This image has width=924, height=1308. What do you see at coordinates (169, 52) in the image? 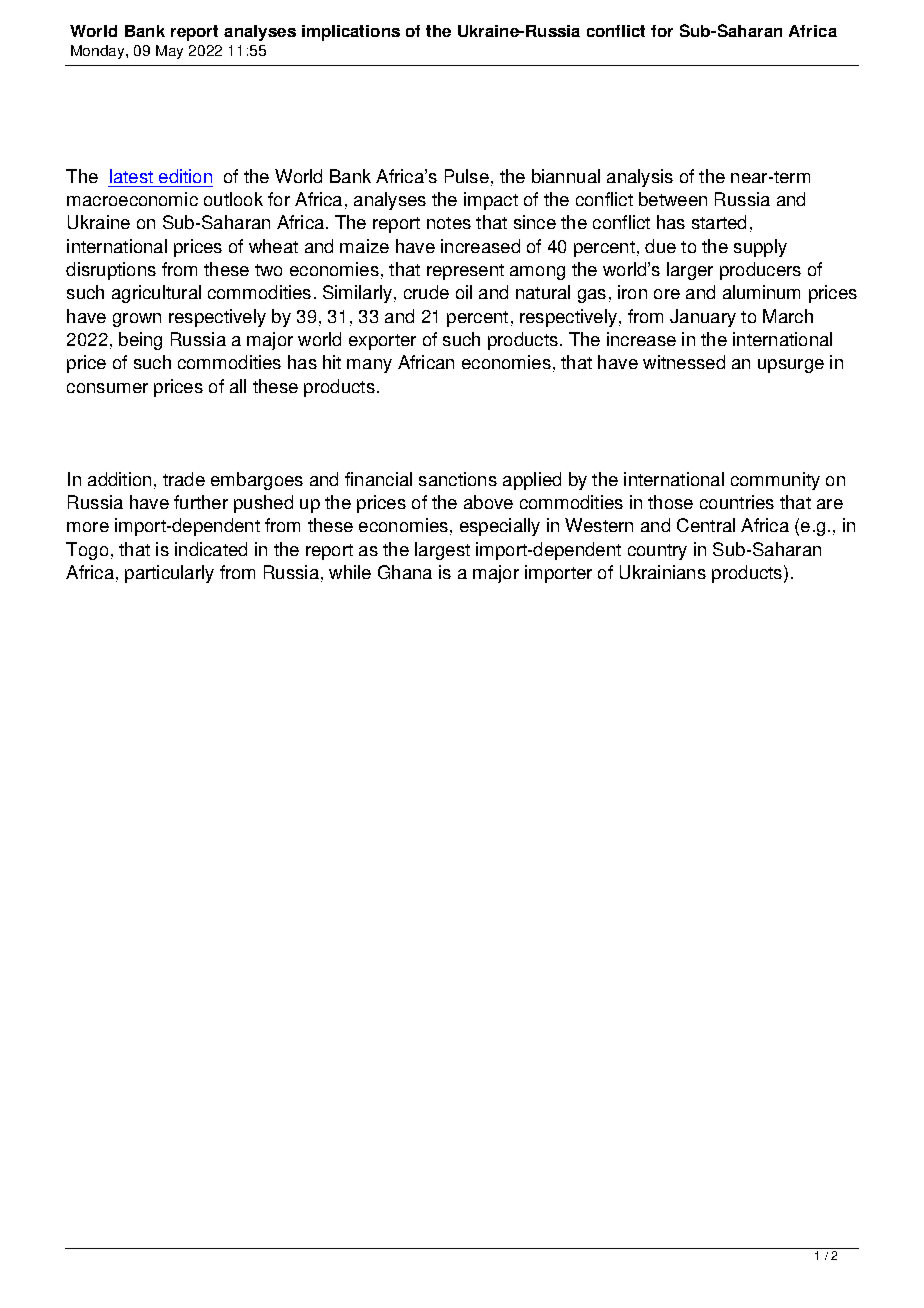
I see `May` at bounding box center [169, 52].
